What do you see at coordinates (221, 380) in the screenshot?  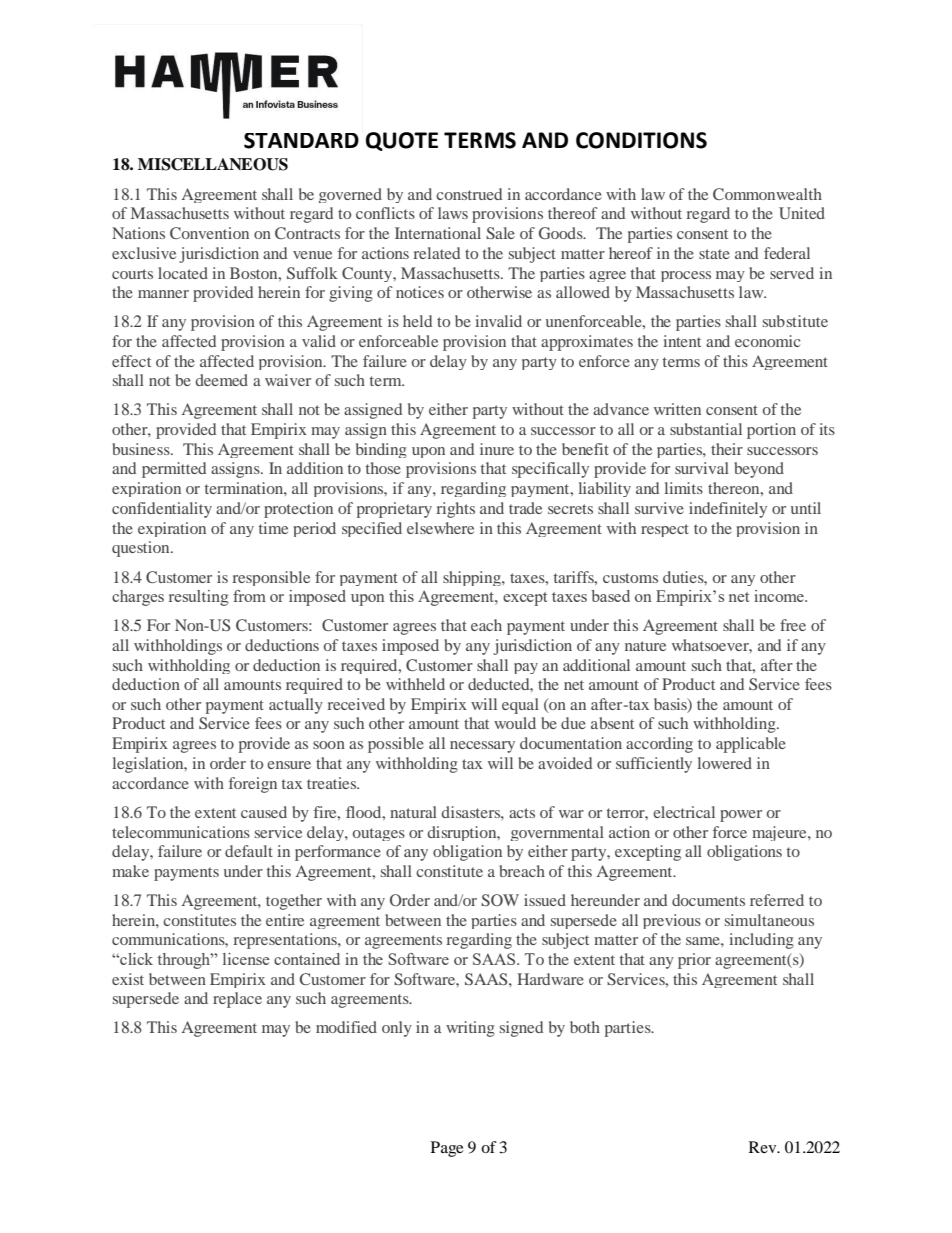 I see `deemed` at bounding box center [221, 380].
